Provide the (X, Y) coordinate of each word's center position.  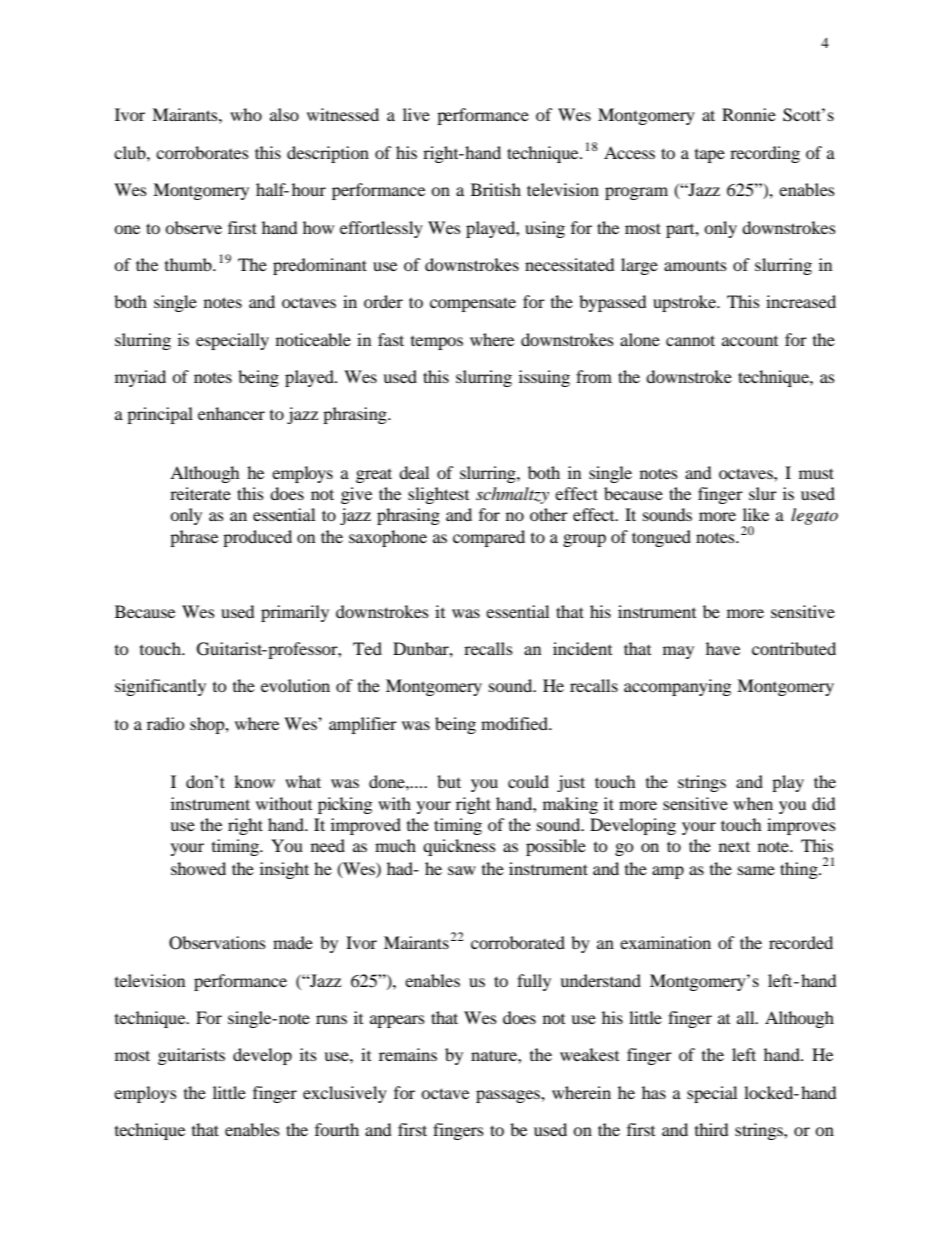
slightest (438, 495)
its (308, 1054)
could (528, 781)
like (756, 514)
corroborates (202, 152)
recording (765, 154)
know (254, 781)
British (496, 189)
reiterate (200, 493)
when (753, 803)
